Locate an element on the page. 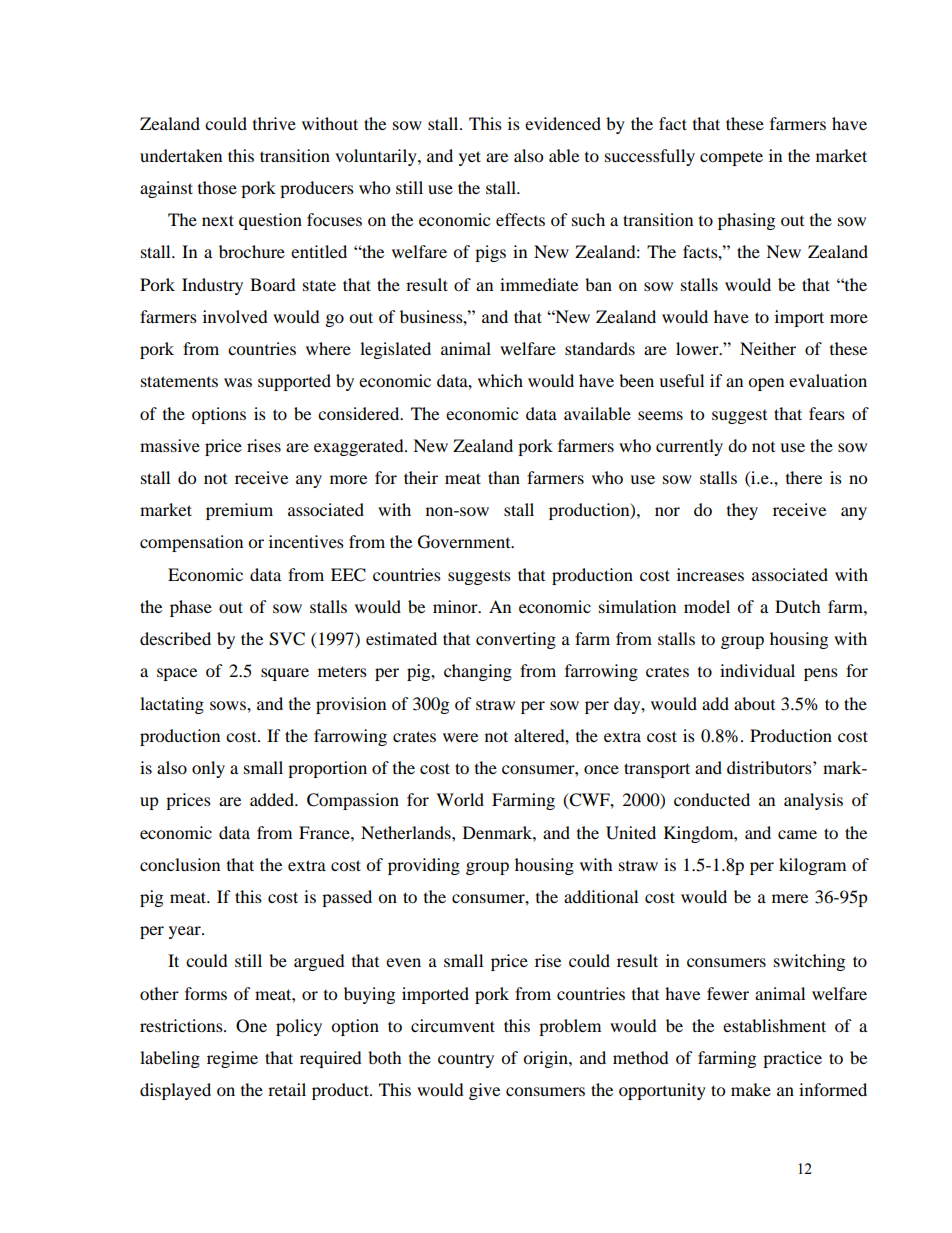 The width and height of the document is (952, 1233). minor is located at coordinates (456, 606).
